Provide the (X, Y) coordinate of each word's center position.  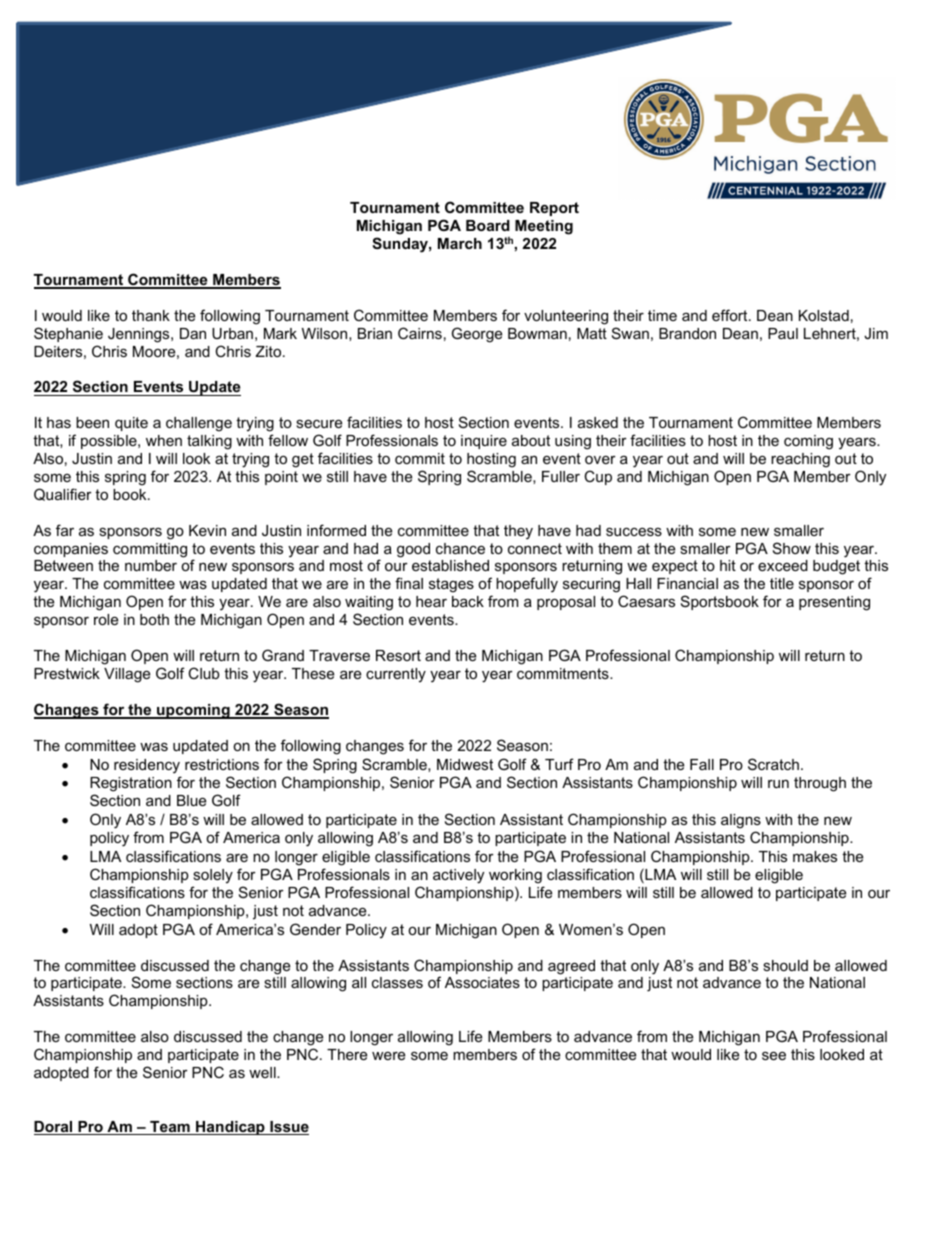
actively (458, 876)
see (774, 1055)
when (164, 440)
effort (731, 315)
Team (170, 1128)
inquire (484, 442)
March (460, 243)
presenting (834, 603)
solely (213, 876)
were (388, 1055)
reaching (800, 460)
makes (815, 856)
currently (396, 675)
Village (127, 675)
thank (151, 315)
